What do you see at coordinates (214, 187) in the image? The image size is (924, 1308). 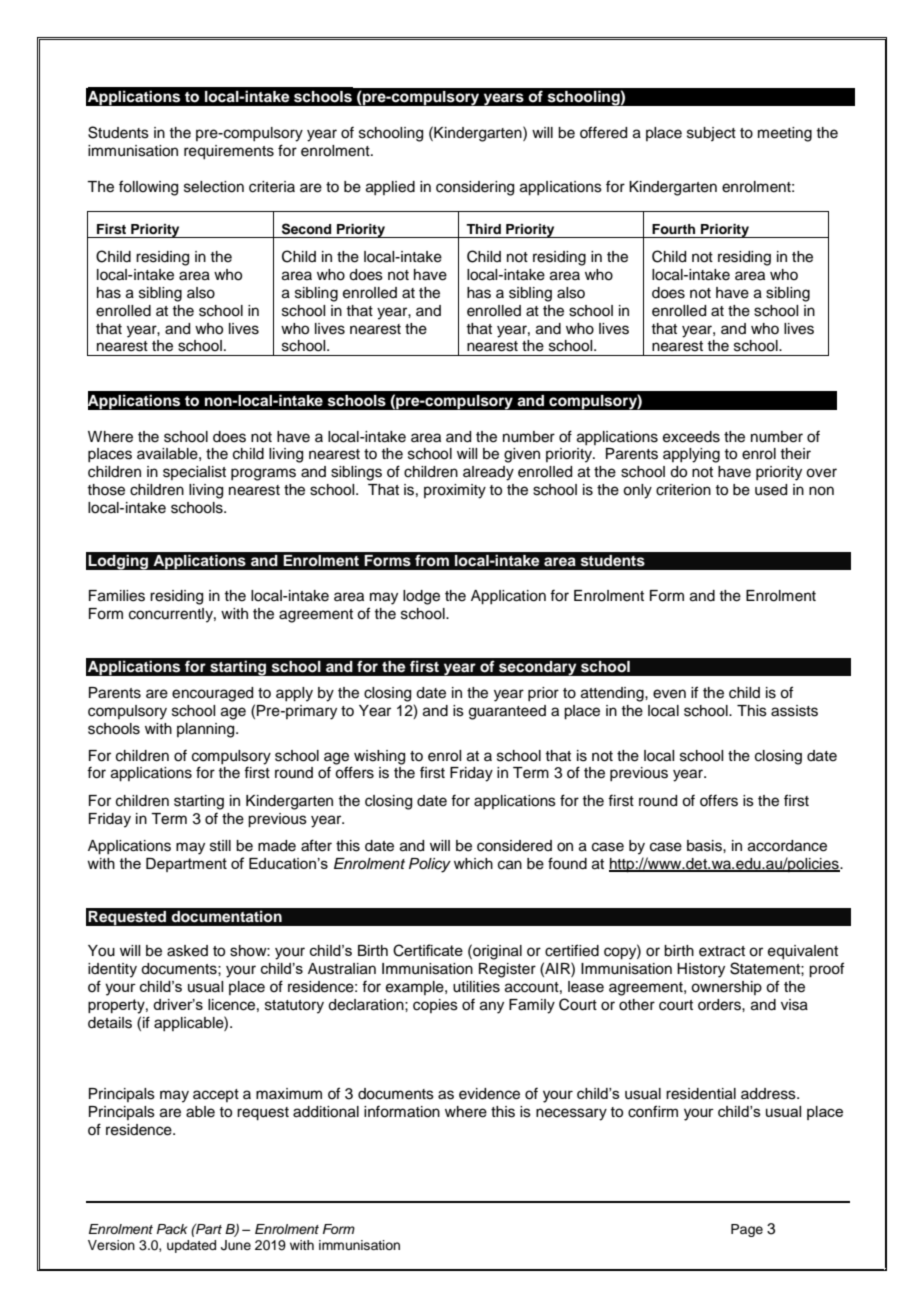 I see `selection` at bounding box center [214, 187].
